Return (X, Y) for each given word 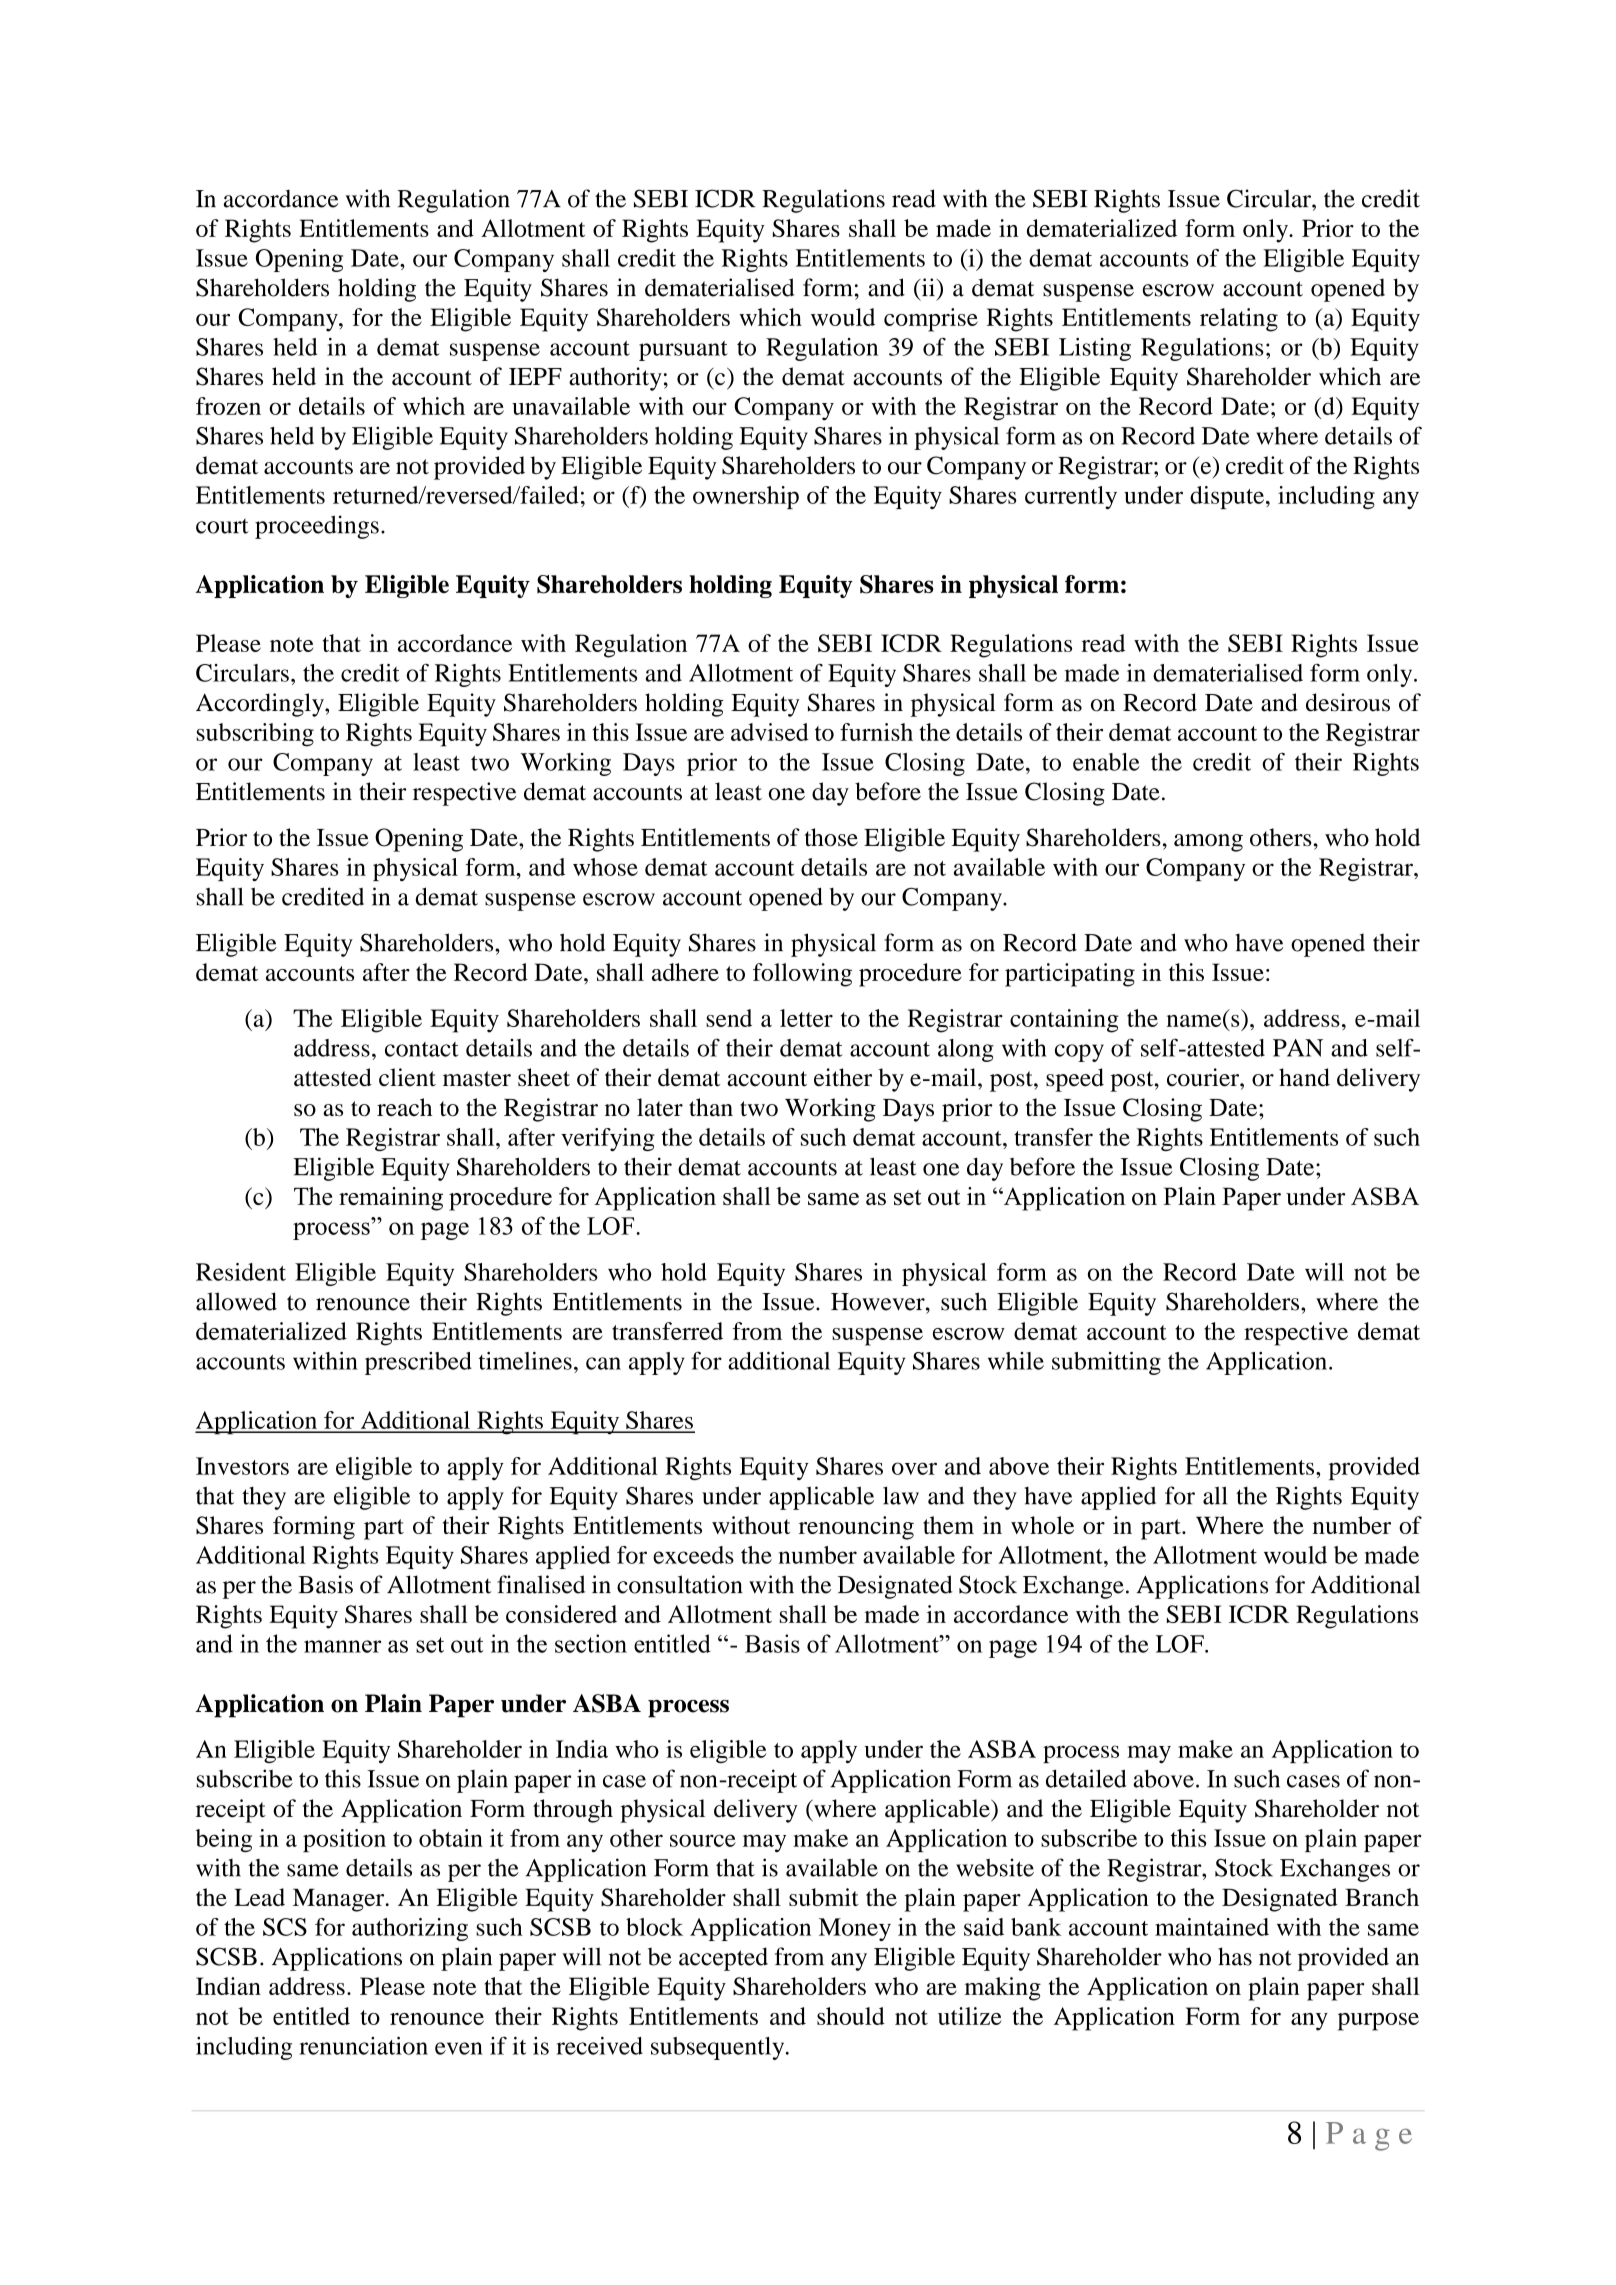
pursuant (683, 351)
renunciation (363, 2046)
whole (1042, 1525)
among (1208, 843)
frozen (228, 406)
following (802, 975)
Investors (242, 1466)
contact (422, 1049)
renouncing (856, 1528)
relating (1239, 320)
